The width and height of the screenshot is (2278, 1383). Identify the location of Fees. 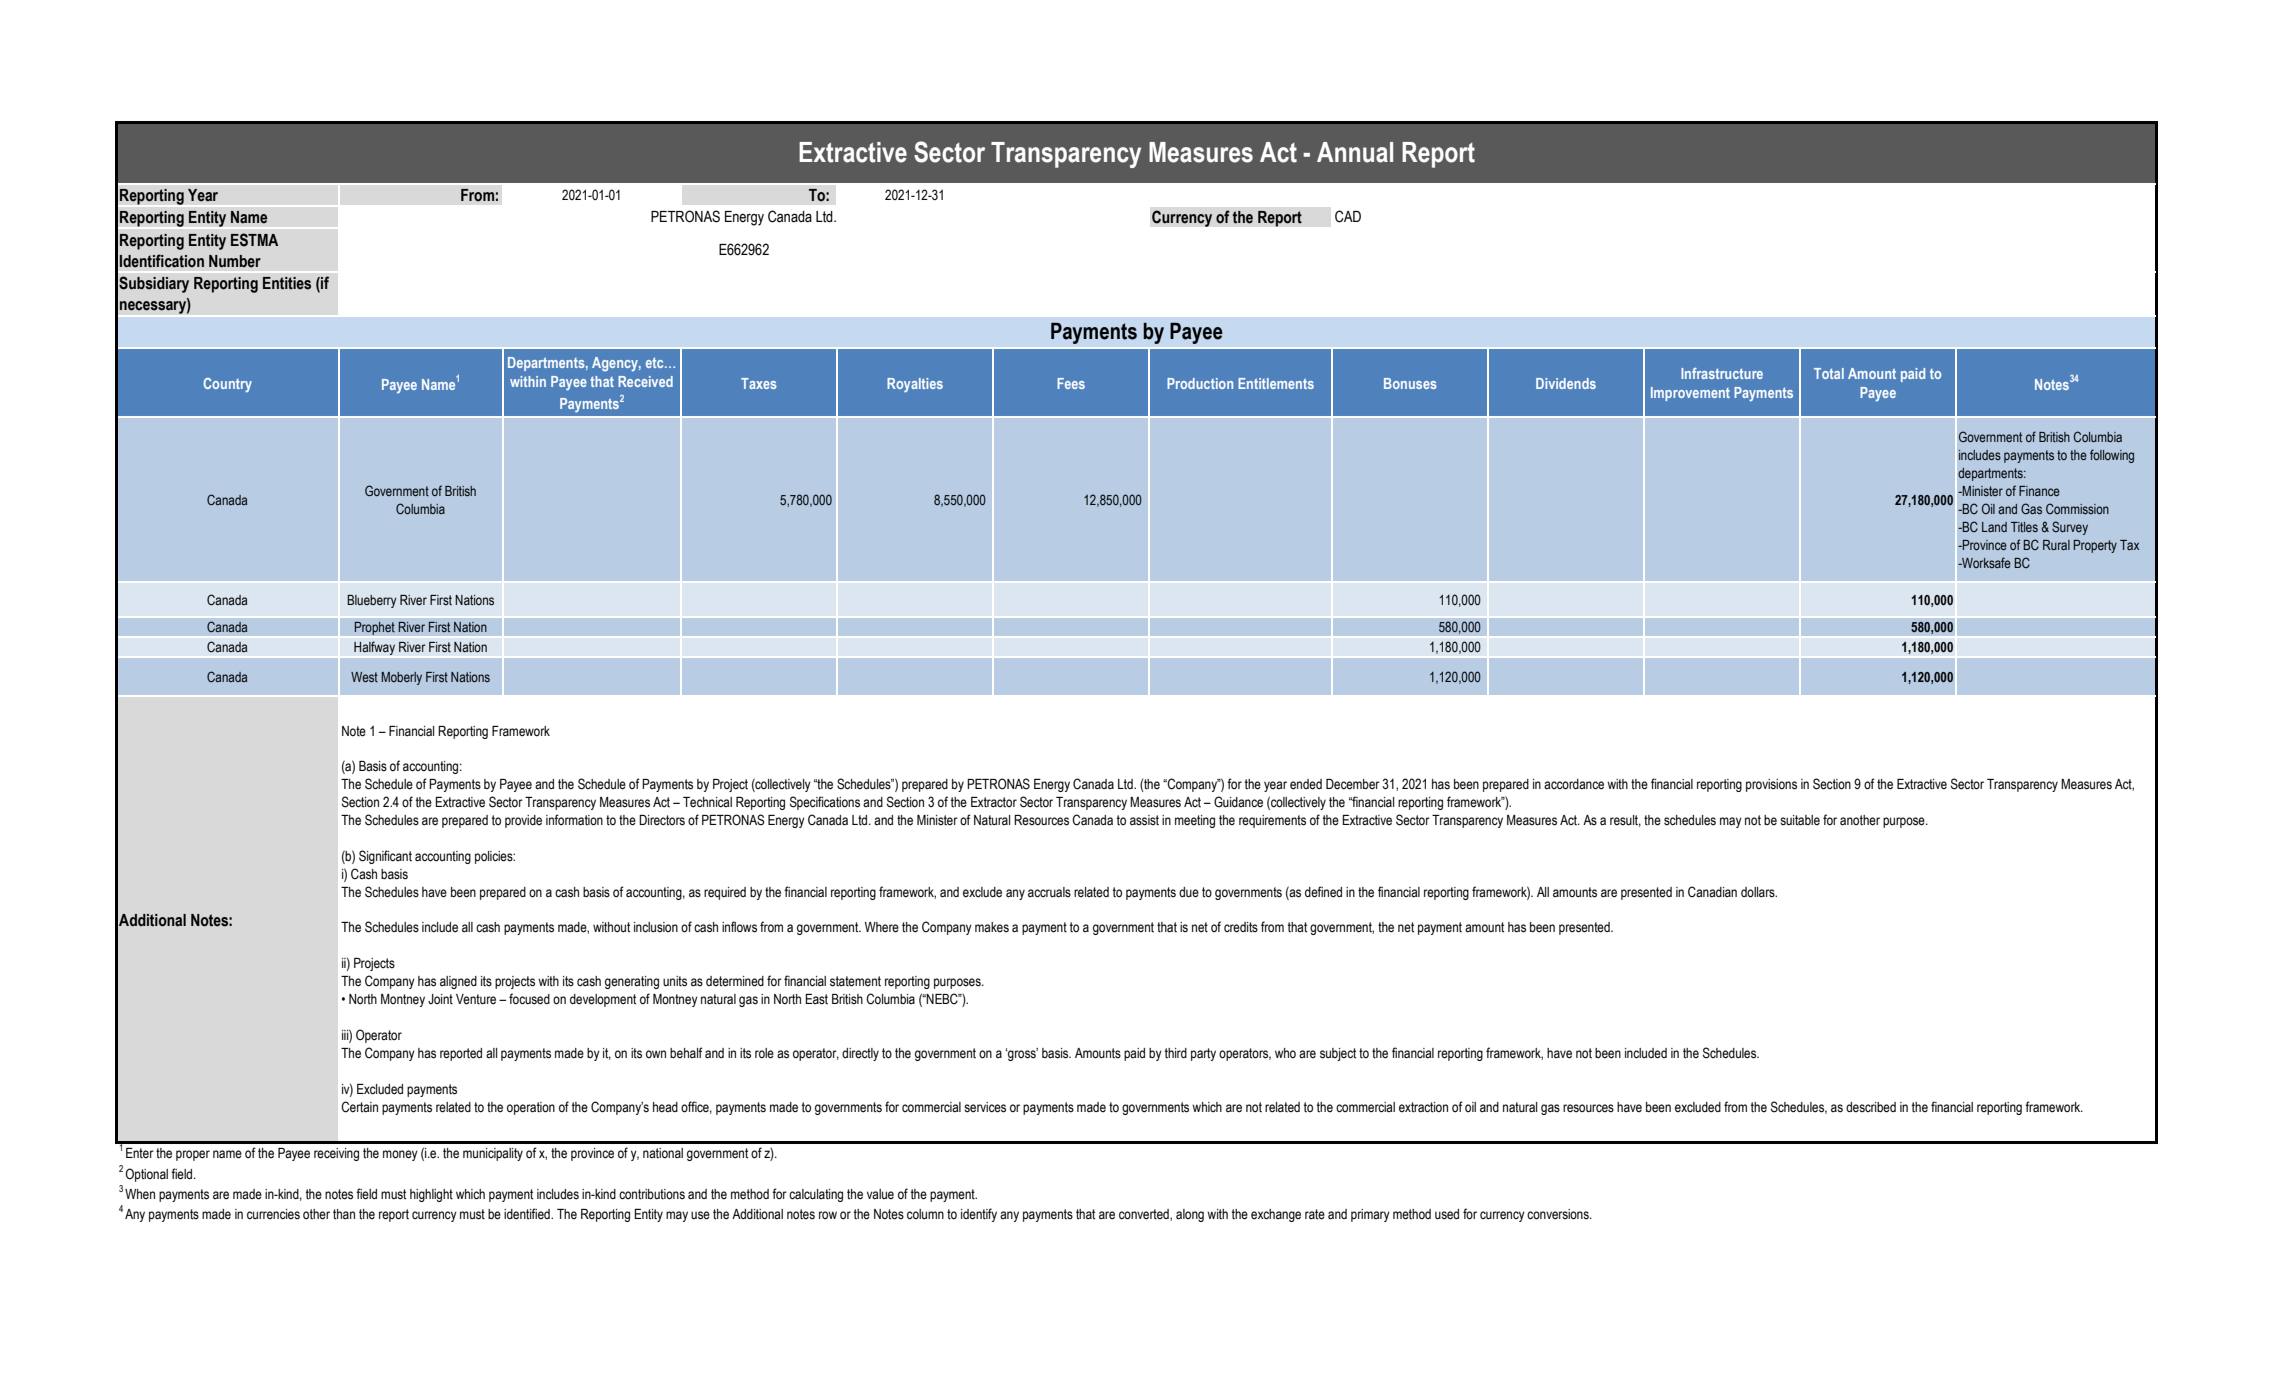
(1071, 383).
